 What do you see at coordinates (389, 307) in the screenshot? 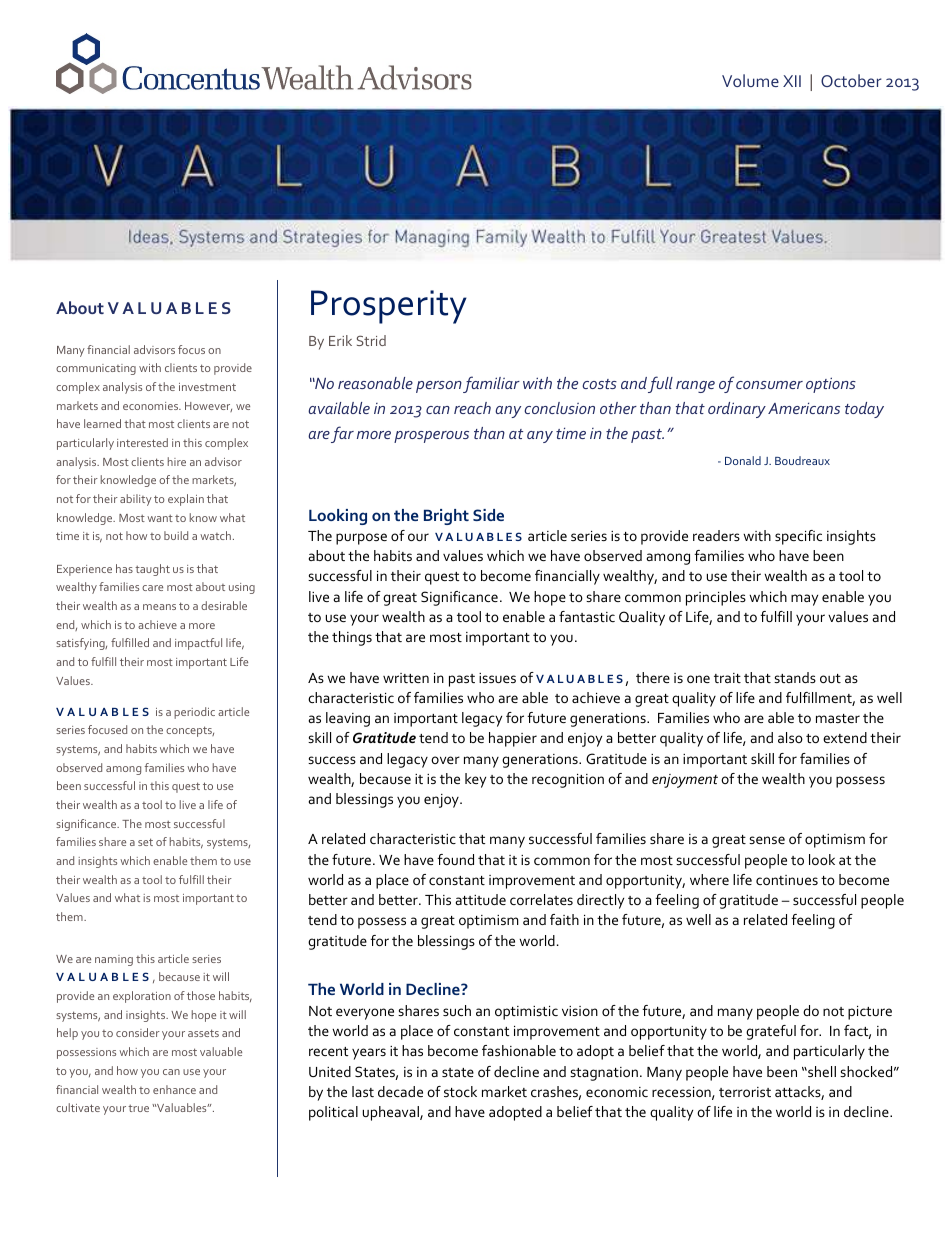
I see `Prosperity` at bounding box center [389, 307].
